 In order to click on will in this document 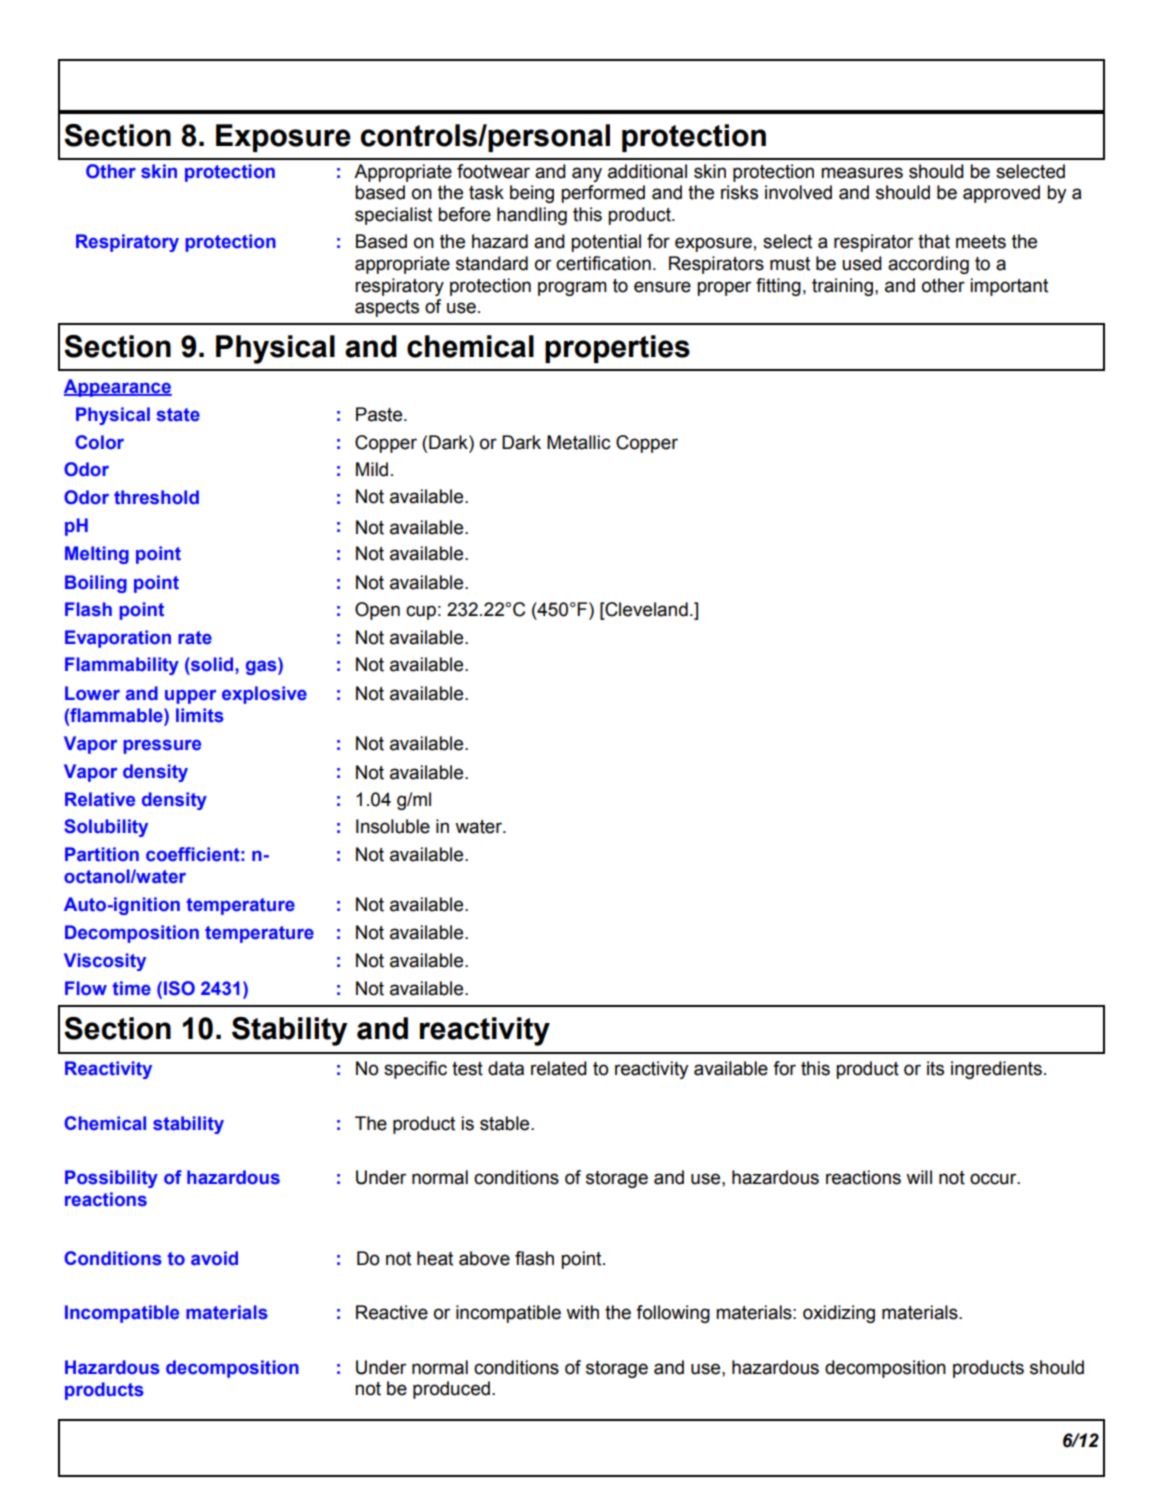, I will do `click(919, 1177)`.
